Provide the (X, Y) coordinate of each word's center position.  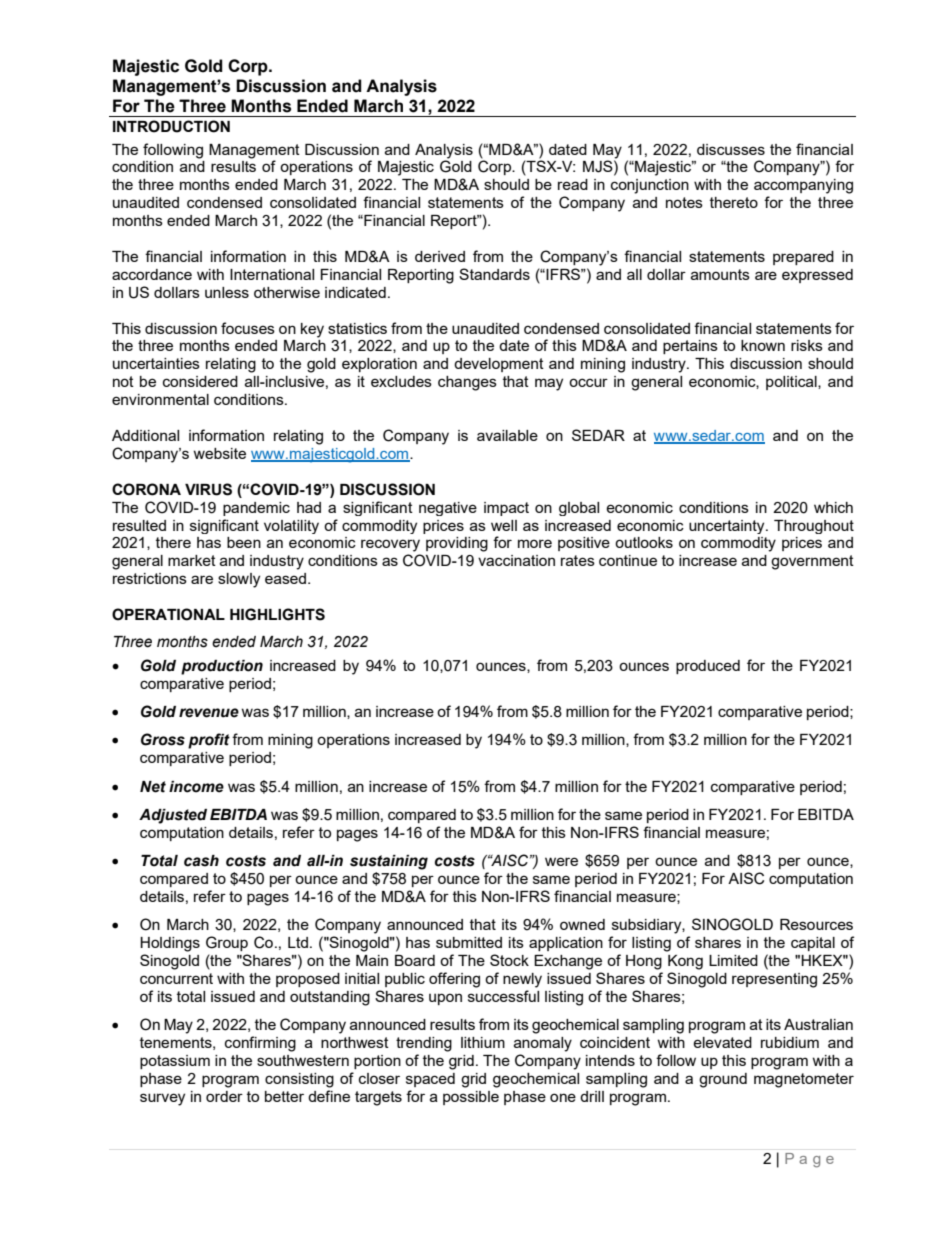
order (224, 1096)
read (573, 184)
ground (723, 1080)
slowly (239, 580)
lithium (483, 1042)
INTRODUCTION (171, 126)
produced (708, 667)
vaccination (516, 560)
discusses (731, 149)
